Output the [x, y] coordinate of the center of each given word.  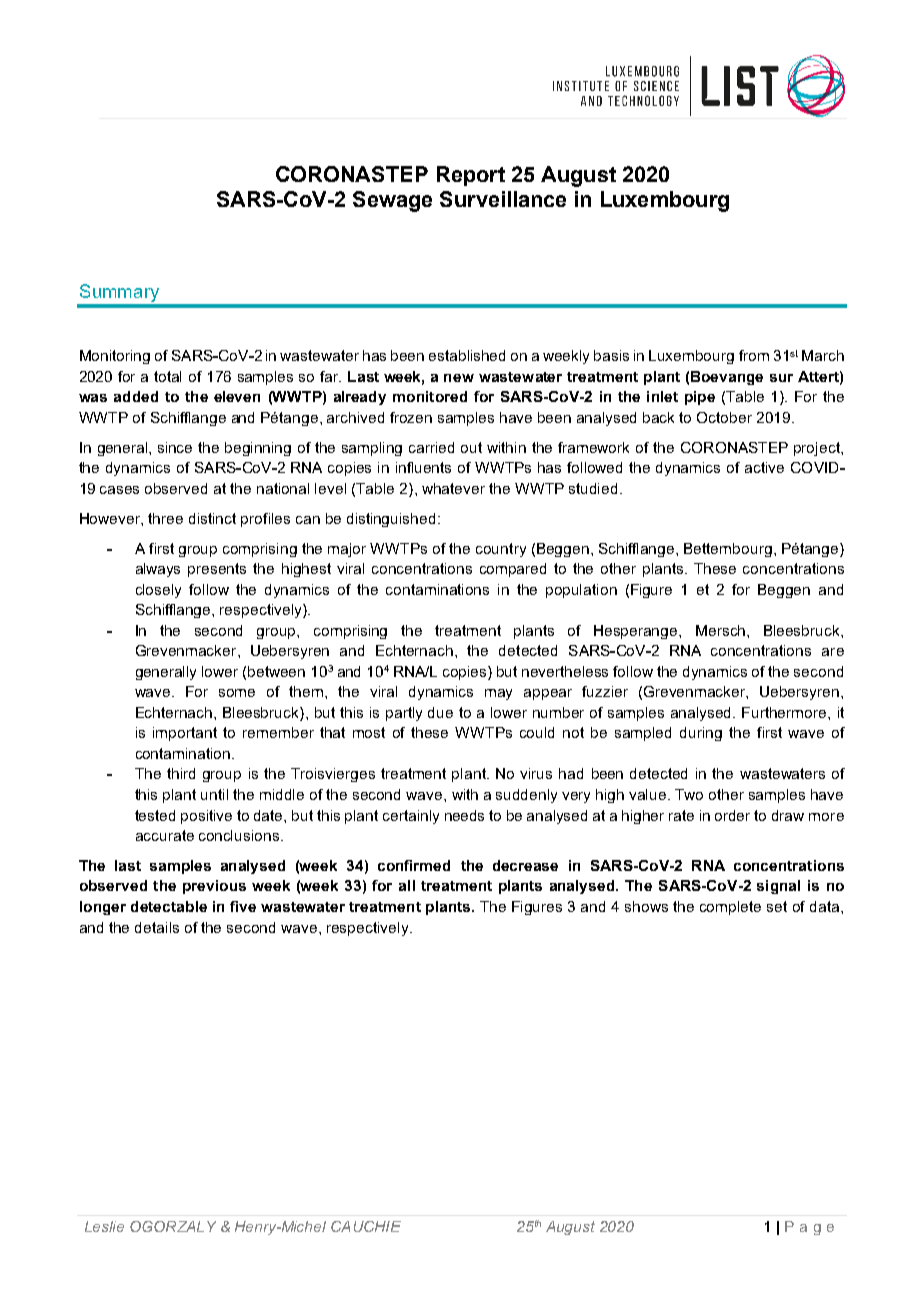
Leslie [104, 1226]
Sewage [392, 201]
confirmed [414, 865]
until [214, 794]
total [167, 376]
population [581, 591]
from [754, 355]
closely [158, 591]
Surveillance [503, 199]
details [157, 927]
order [732, 815]
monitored [430, 396]
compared [513, 570]
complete [730, 908]
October [724, 417]
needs [464, 815]
